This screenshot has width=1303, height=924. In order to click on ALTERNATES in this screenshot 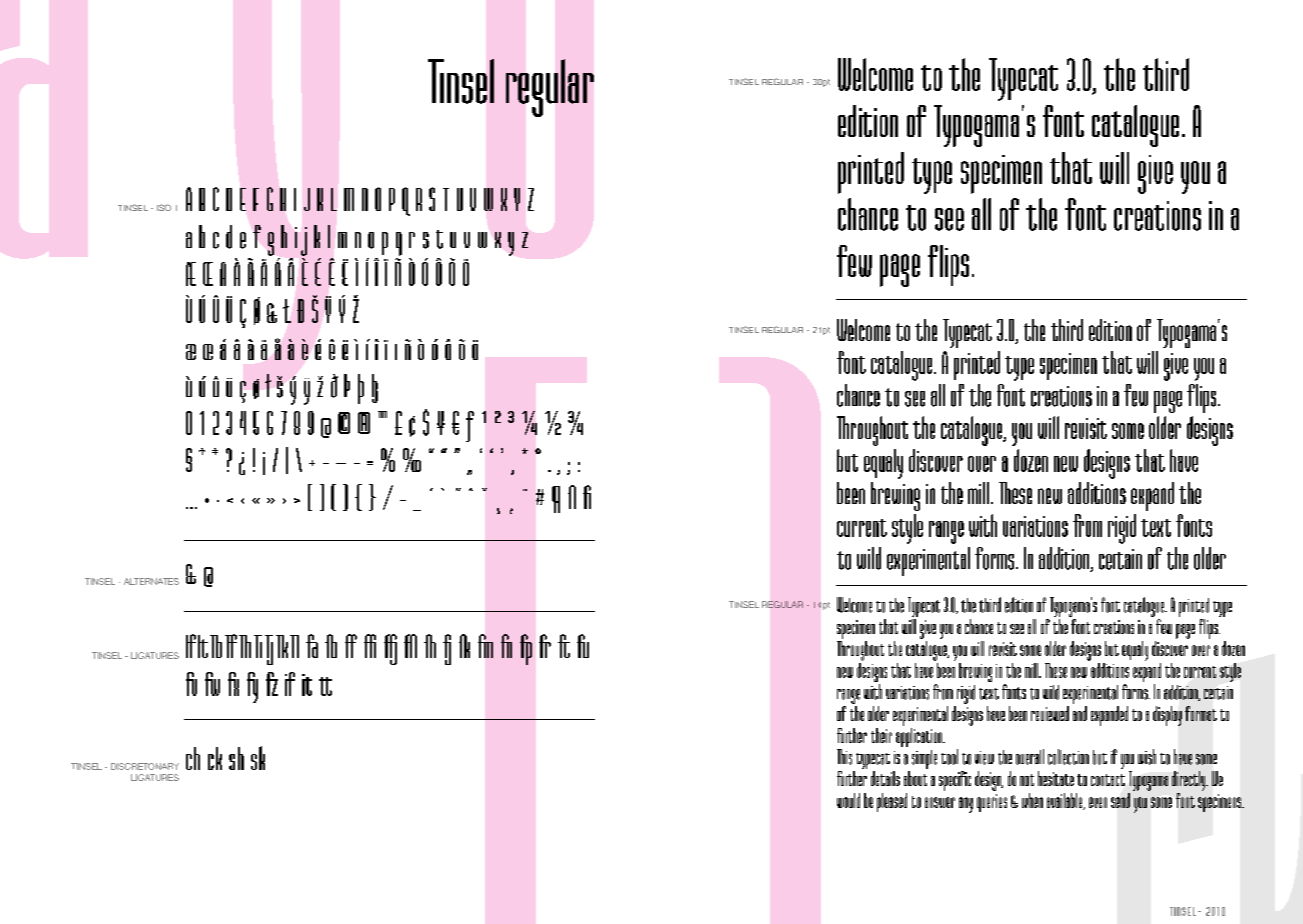, I will do `click(151, 581)`.
